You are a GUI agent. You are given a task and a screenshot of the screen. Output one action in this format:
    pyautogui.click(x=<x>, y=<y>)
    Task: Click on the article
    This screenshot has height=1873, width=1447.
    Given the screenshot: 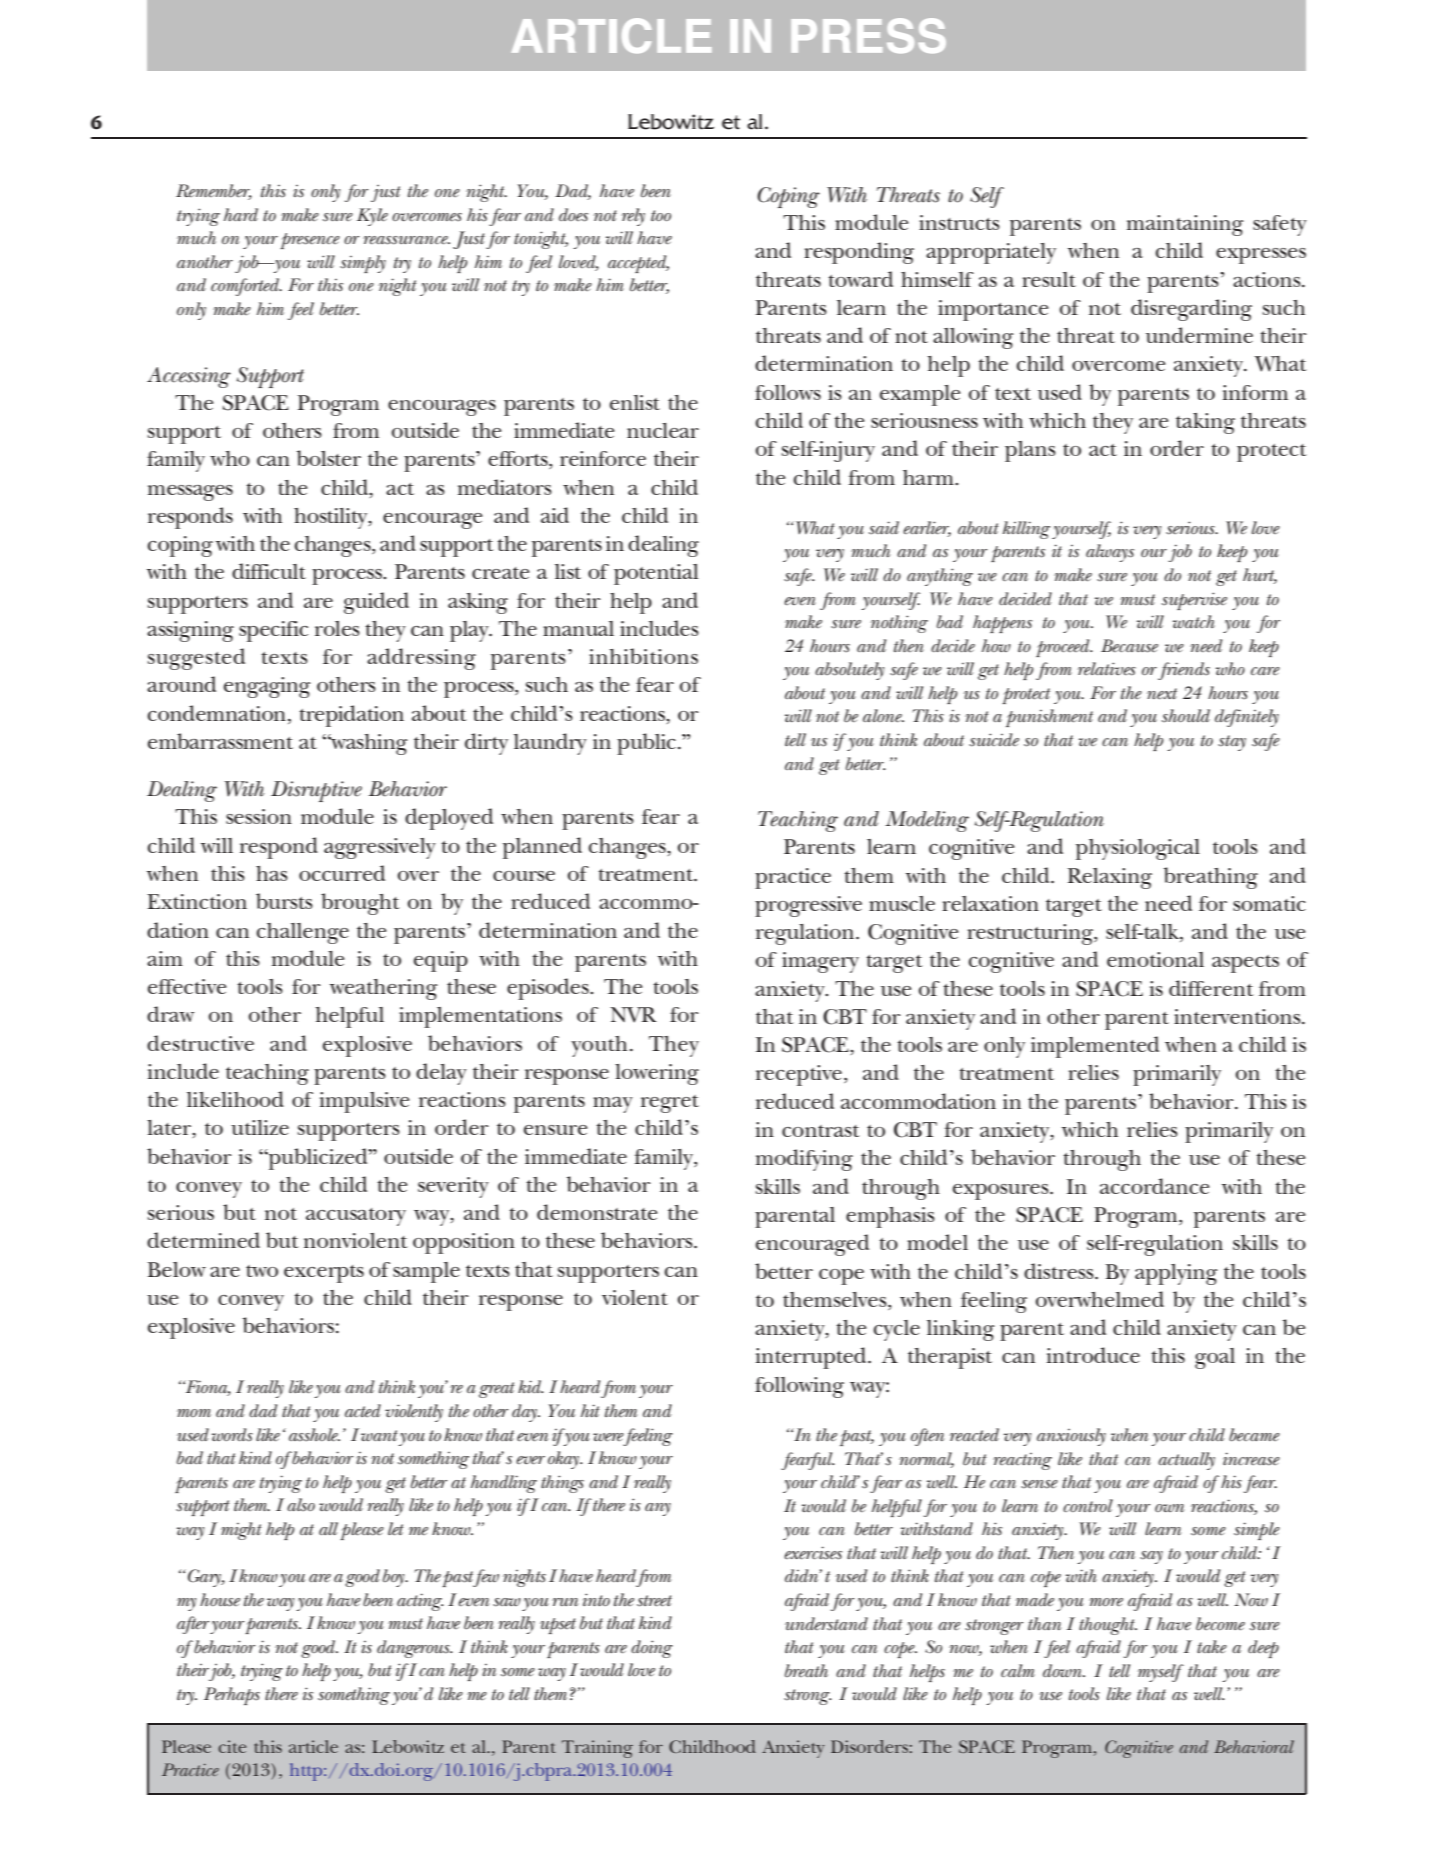 What is the action you would take?
    pyautogui.click(x=313, y=1746)
